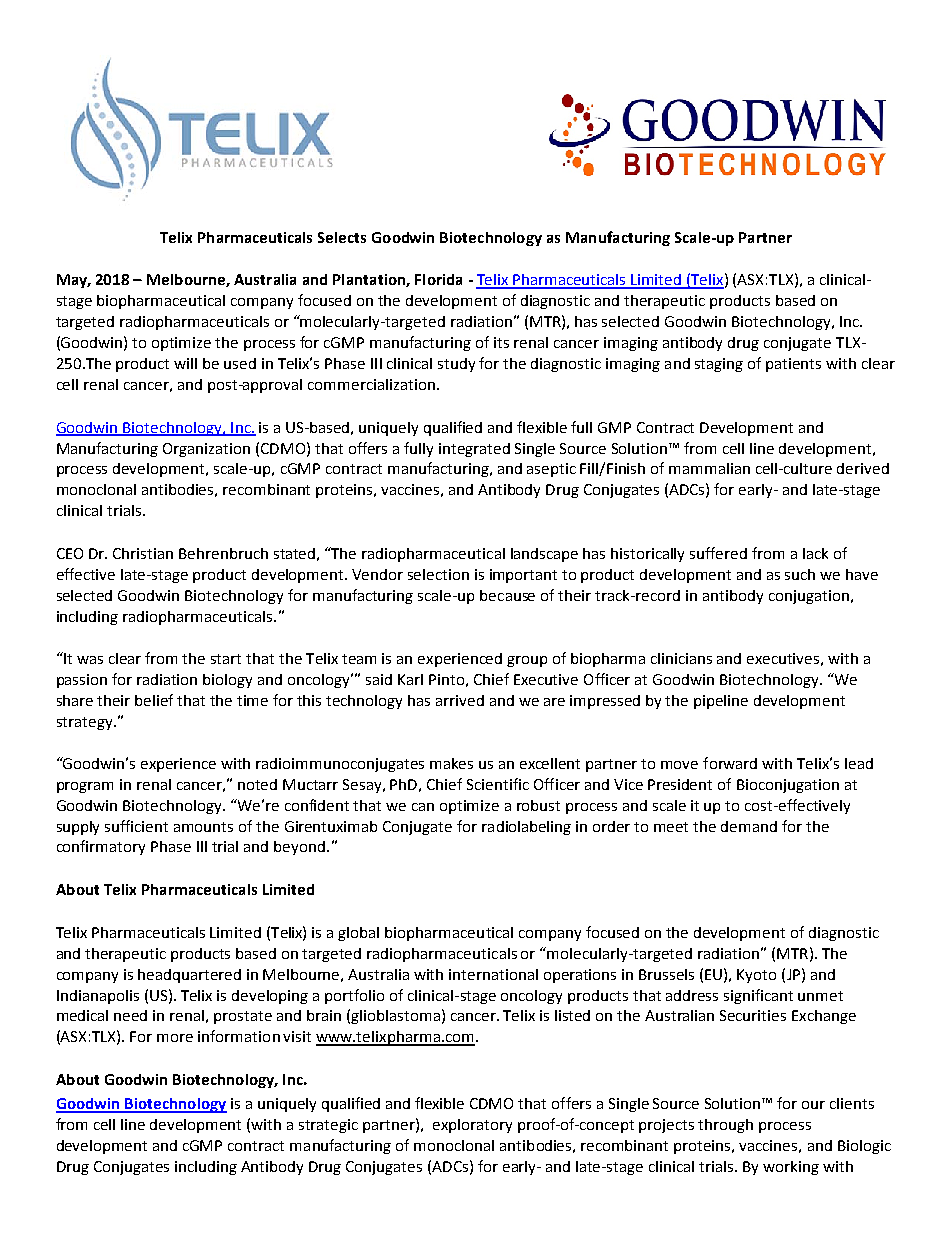 This screenshot has height=1233, width=952. Describe the element at coordinates (538, 805) in the screenshot. I see `robust` at that location.
